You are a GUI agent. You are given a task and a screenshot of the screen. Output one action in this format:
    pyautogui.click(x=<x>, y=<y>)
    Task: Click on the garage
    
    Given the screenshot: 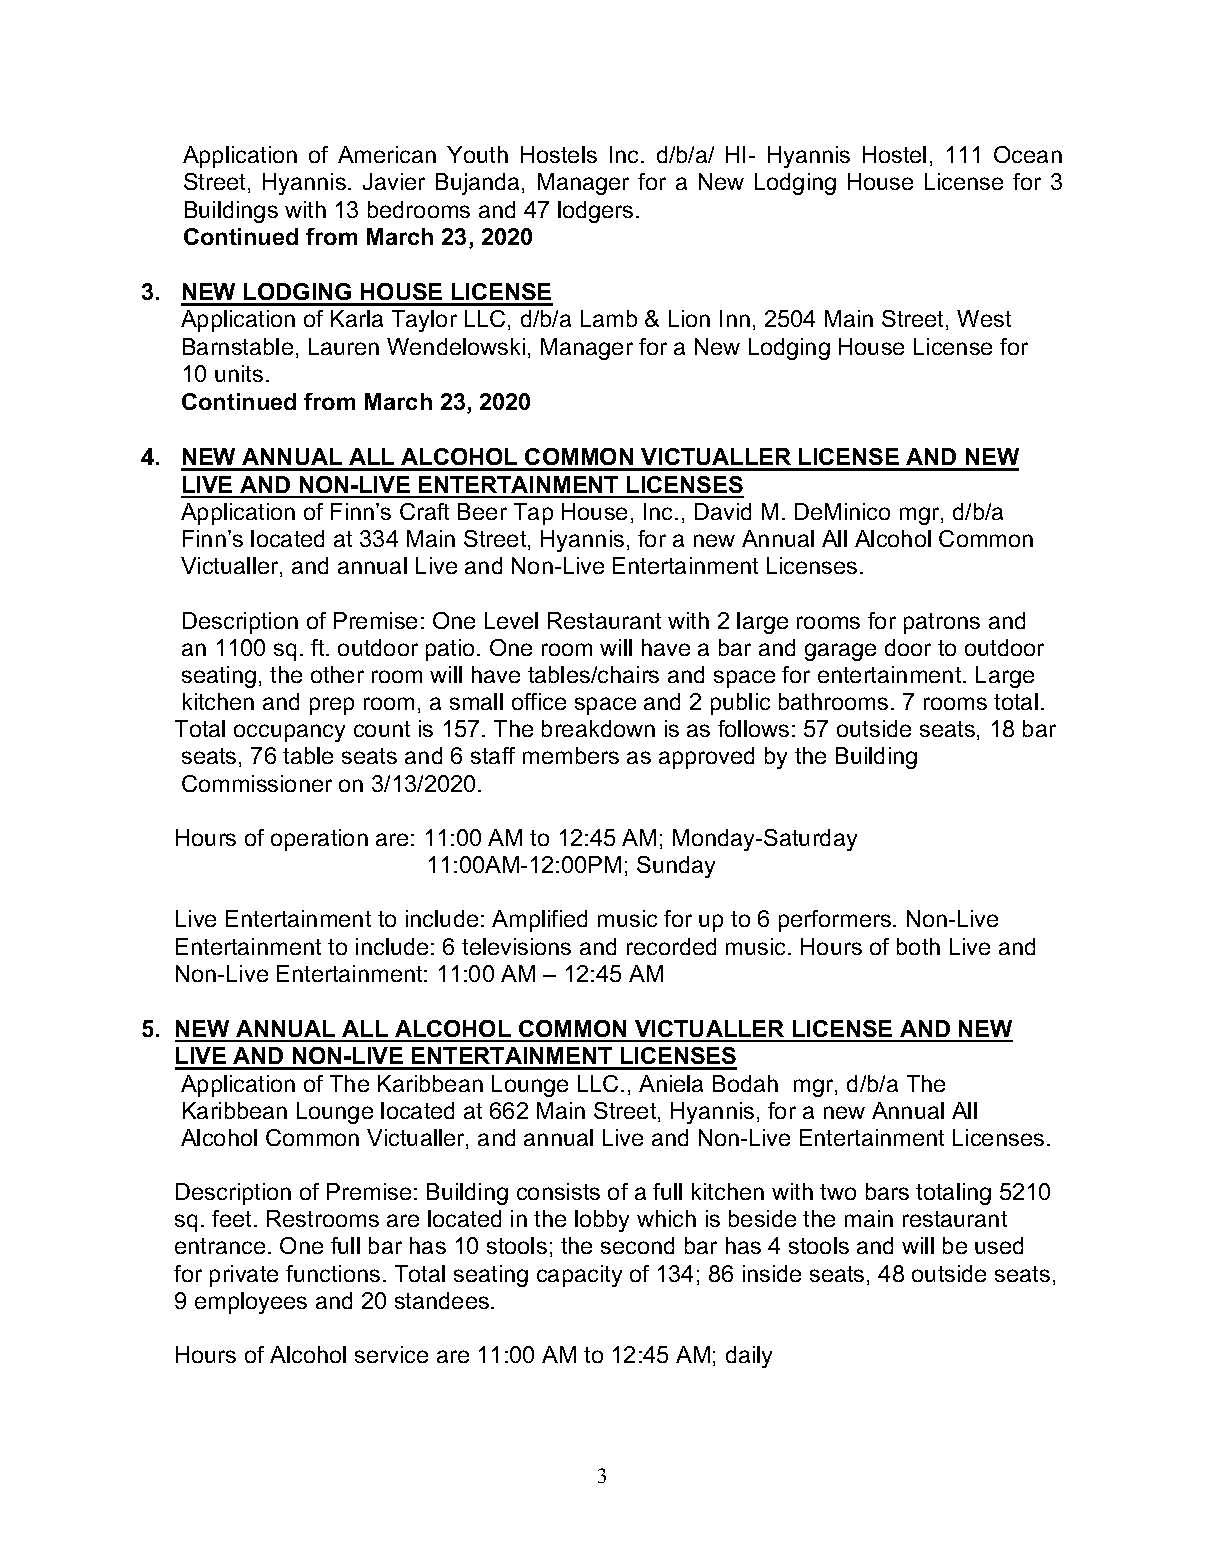 What is the action you would take?
    pyautogui.click(x=840, y=652)
